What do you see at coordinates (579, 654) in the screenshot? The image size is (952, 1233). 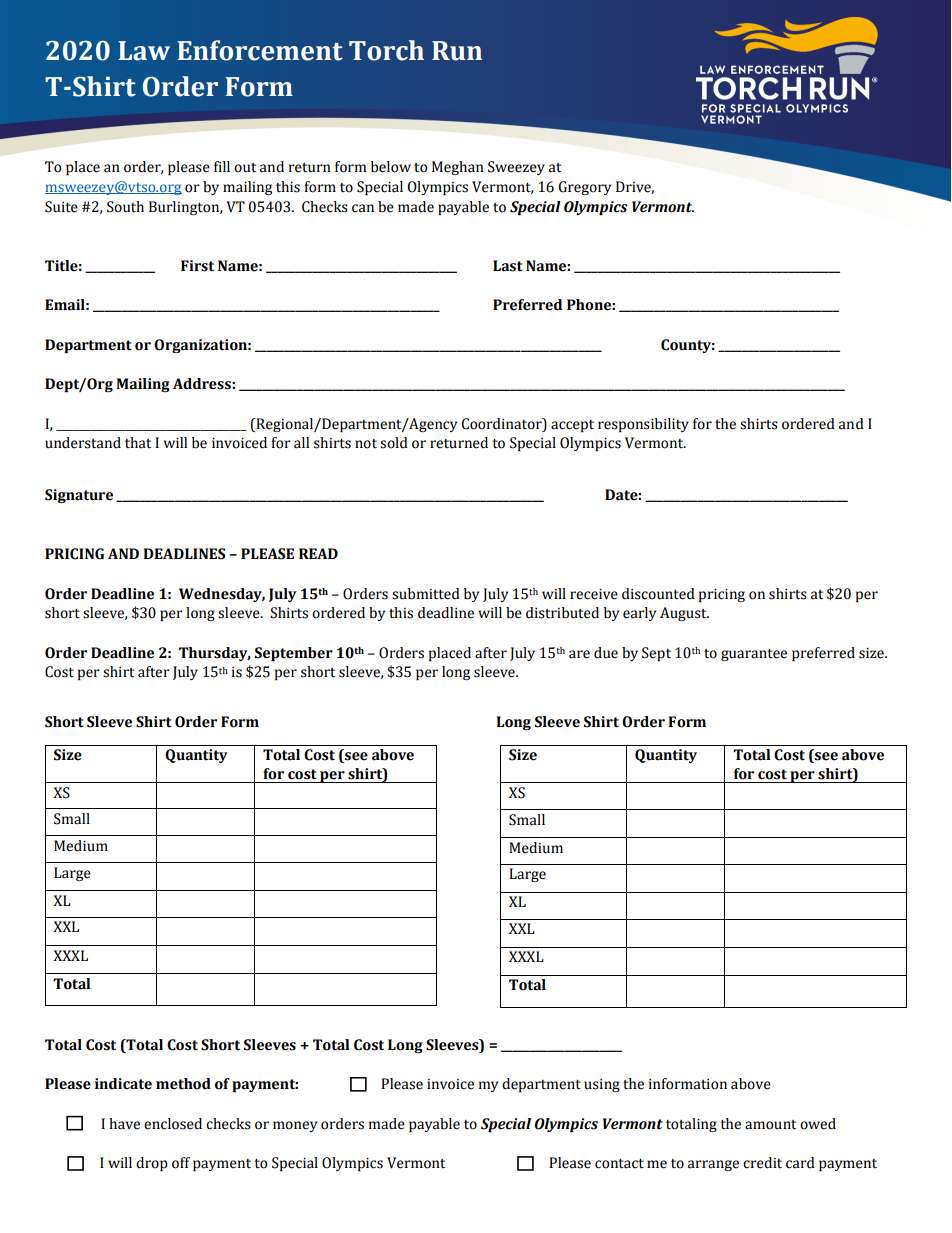 I see `are` at bounding box center [579, 654].
